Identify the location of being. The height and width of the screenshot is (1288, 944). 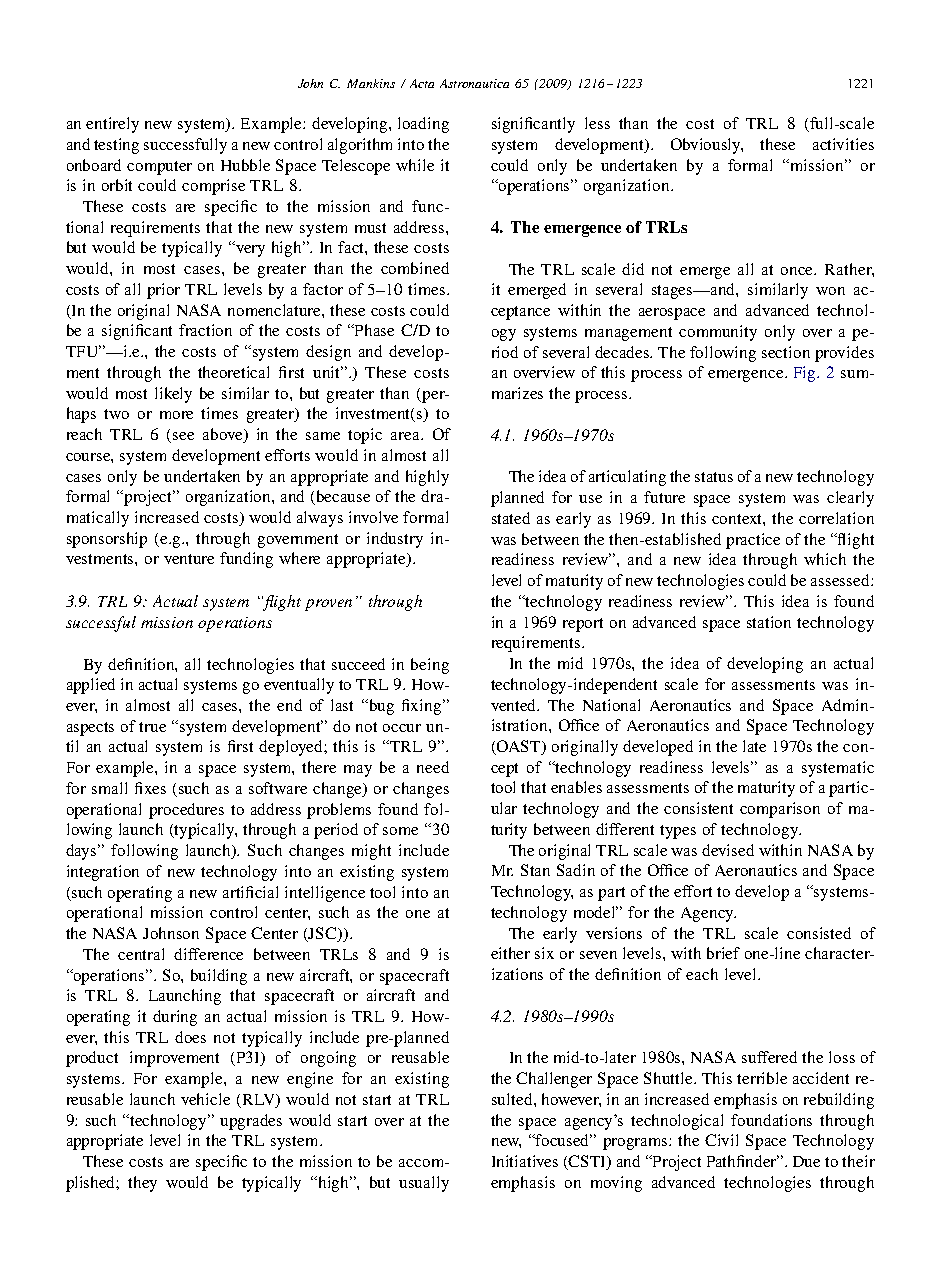
(430, 666).
